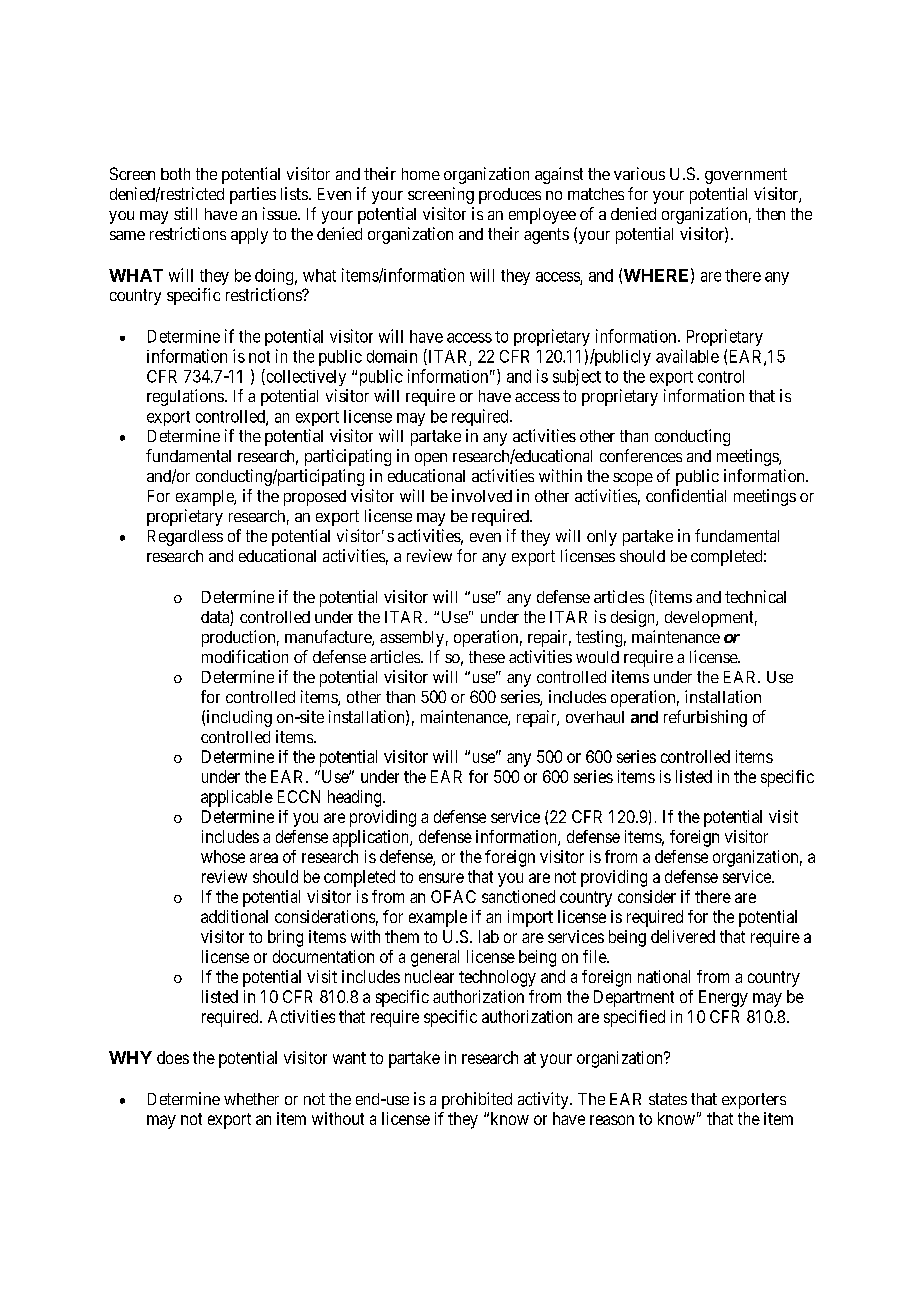  Describe the element at coordinates (421, 174) in the screenshot. I see `home` at that location.
